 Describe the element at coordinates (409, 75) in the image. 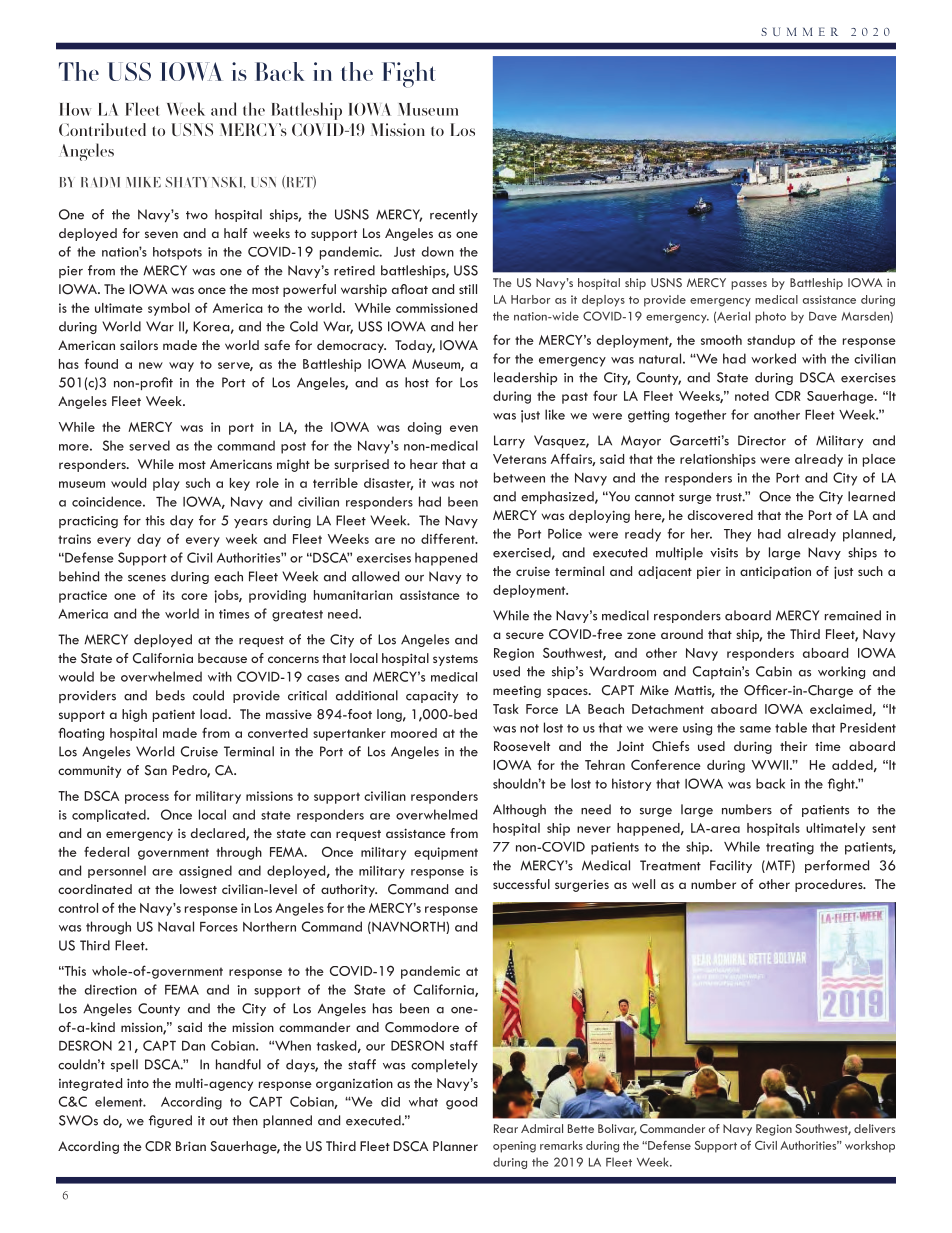

I see `Fight` at that location.
